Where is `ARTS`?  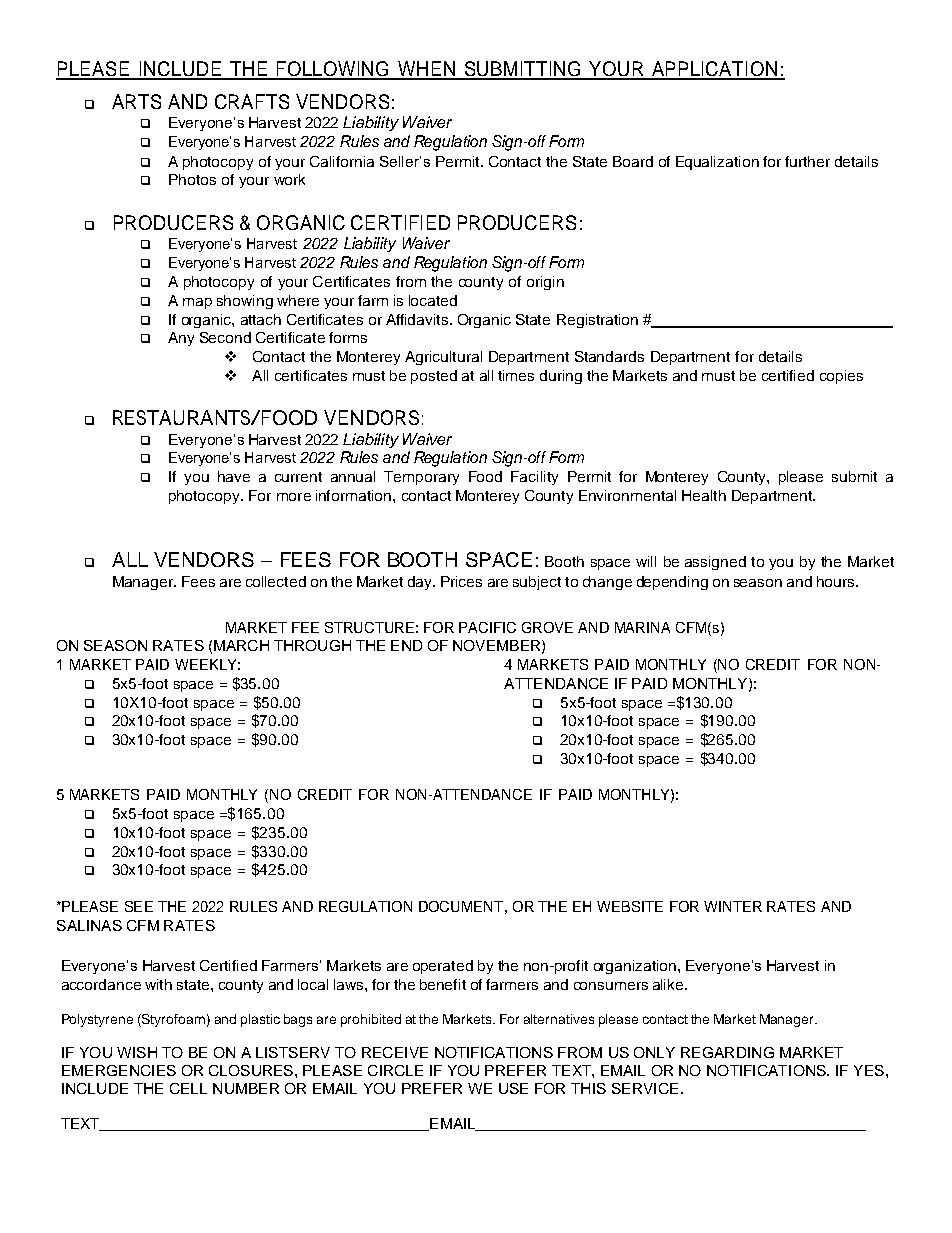
ARTS is located at coordinates (136, 101).
